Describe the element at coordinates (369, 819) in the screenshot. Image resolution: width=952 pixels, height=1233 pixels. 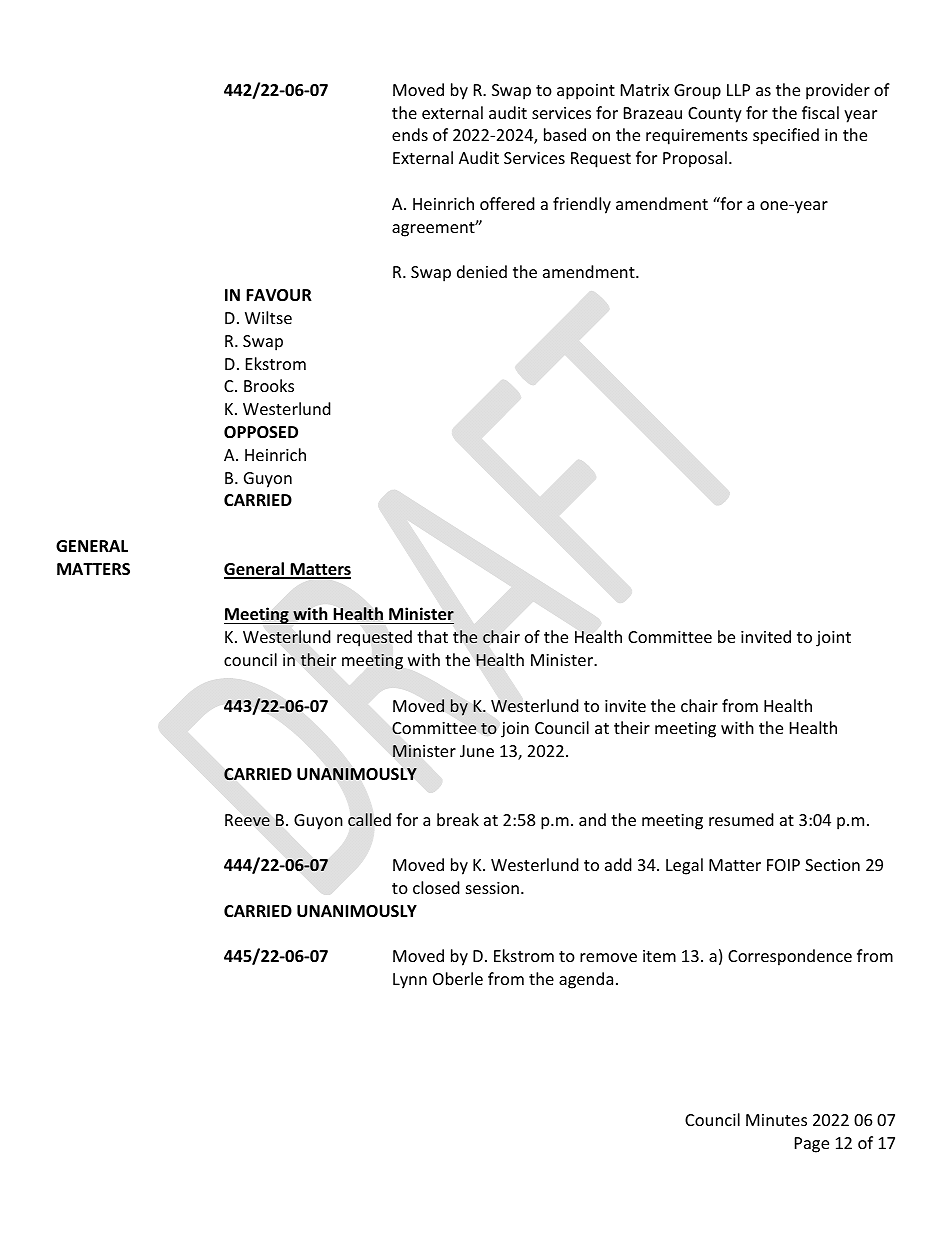
I see `called` at that location.
